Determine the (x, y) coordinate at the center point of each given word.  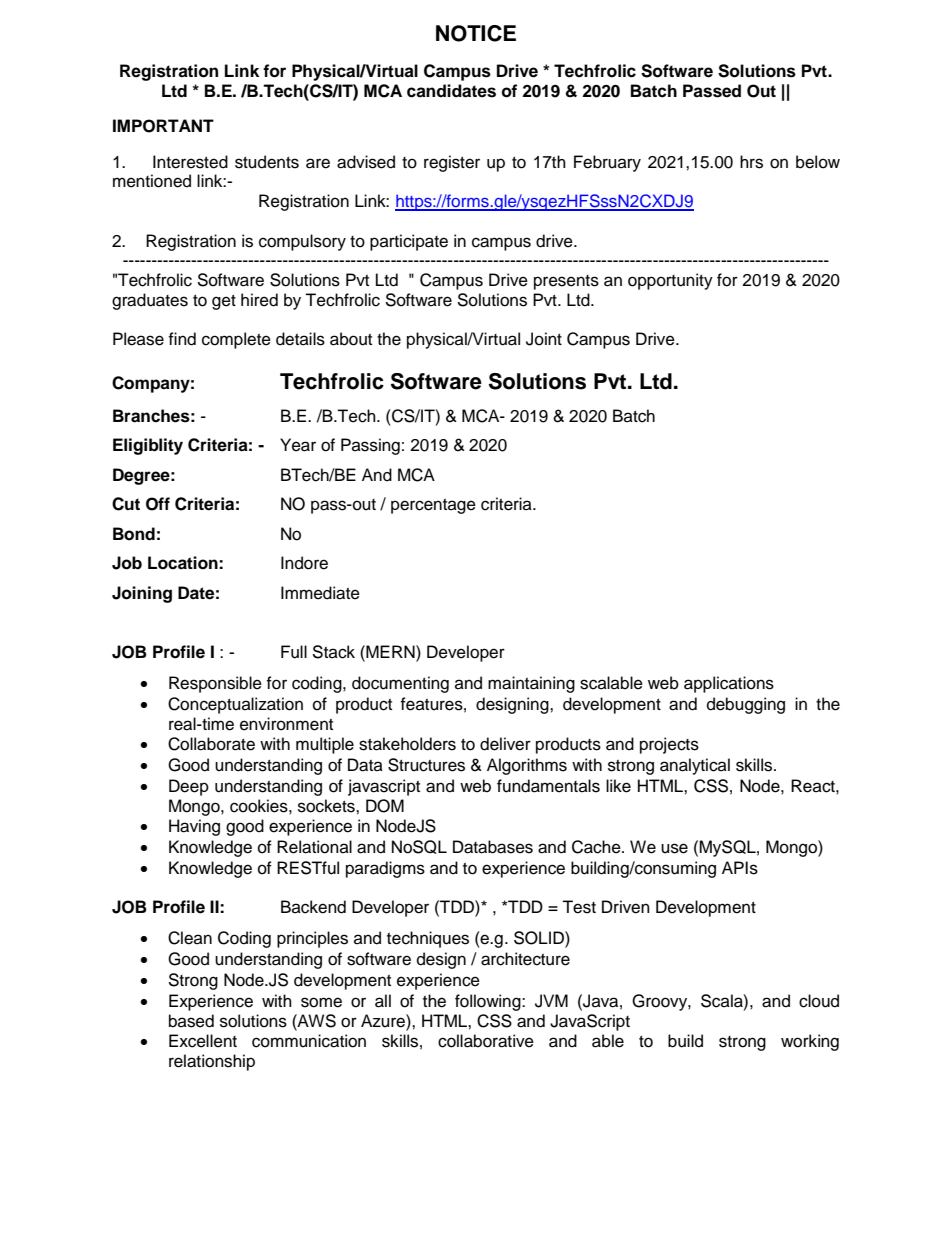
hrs (751, 162)
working (810, 1042)
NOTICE (476, 33)
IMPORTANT (163, 126)
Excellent (203, 1041)
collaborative (486, 1041)
